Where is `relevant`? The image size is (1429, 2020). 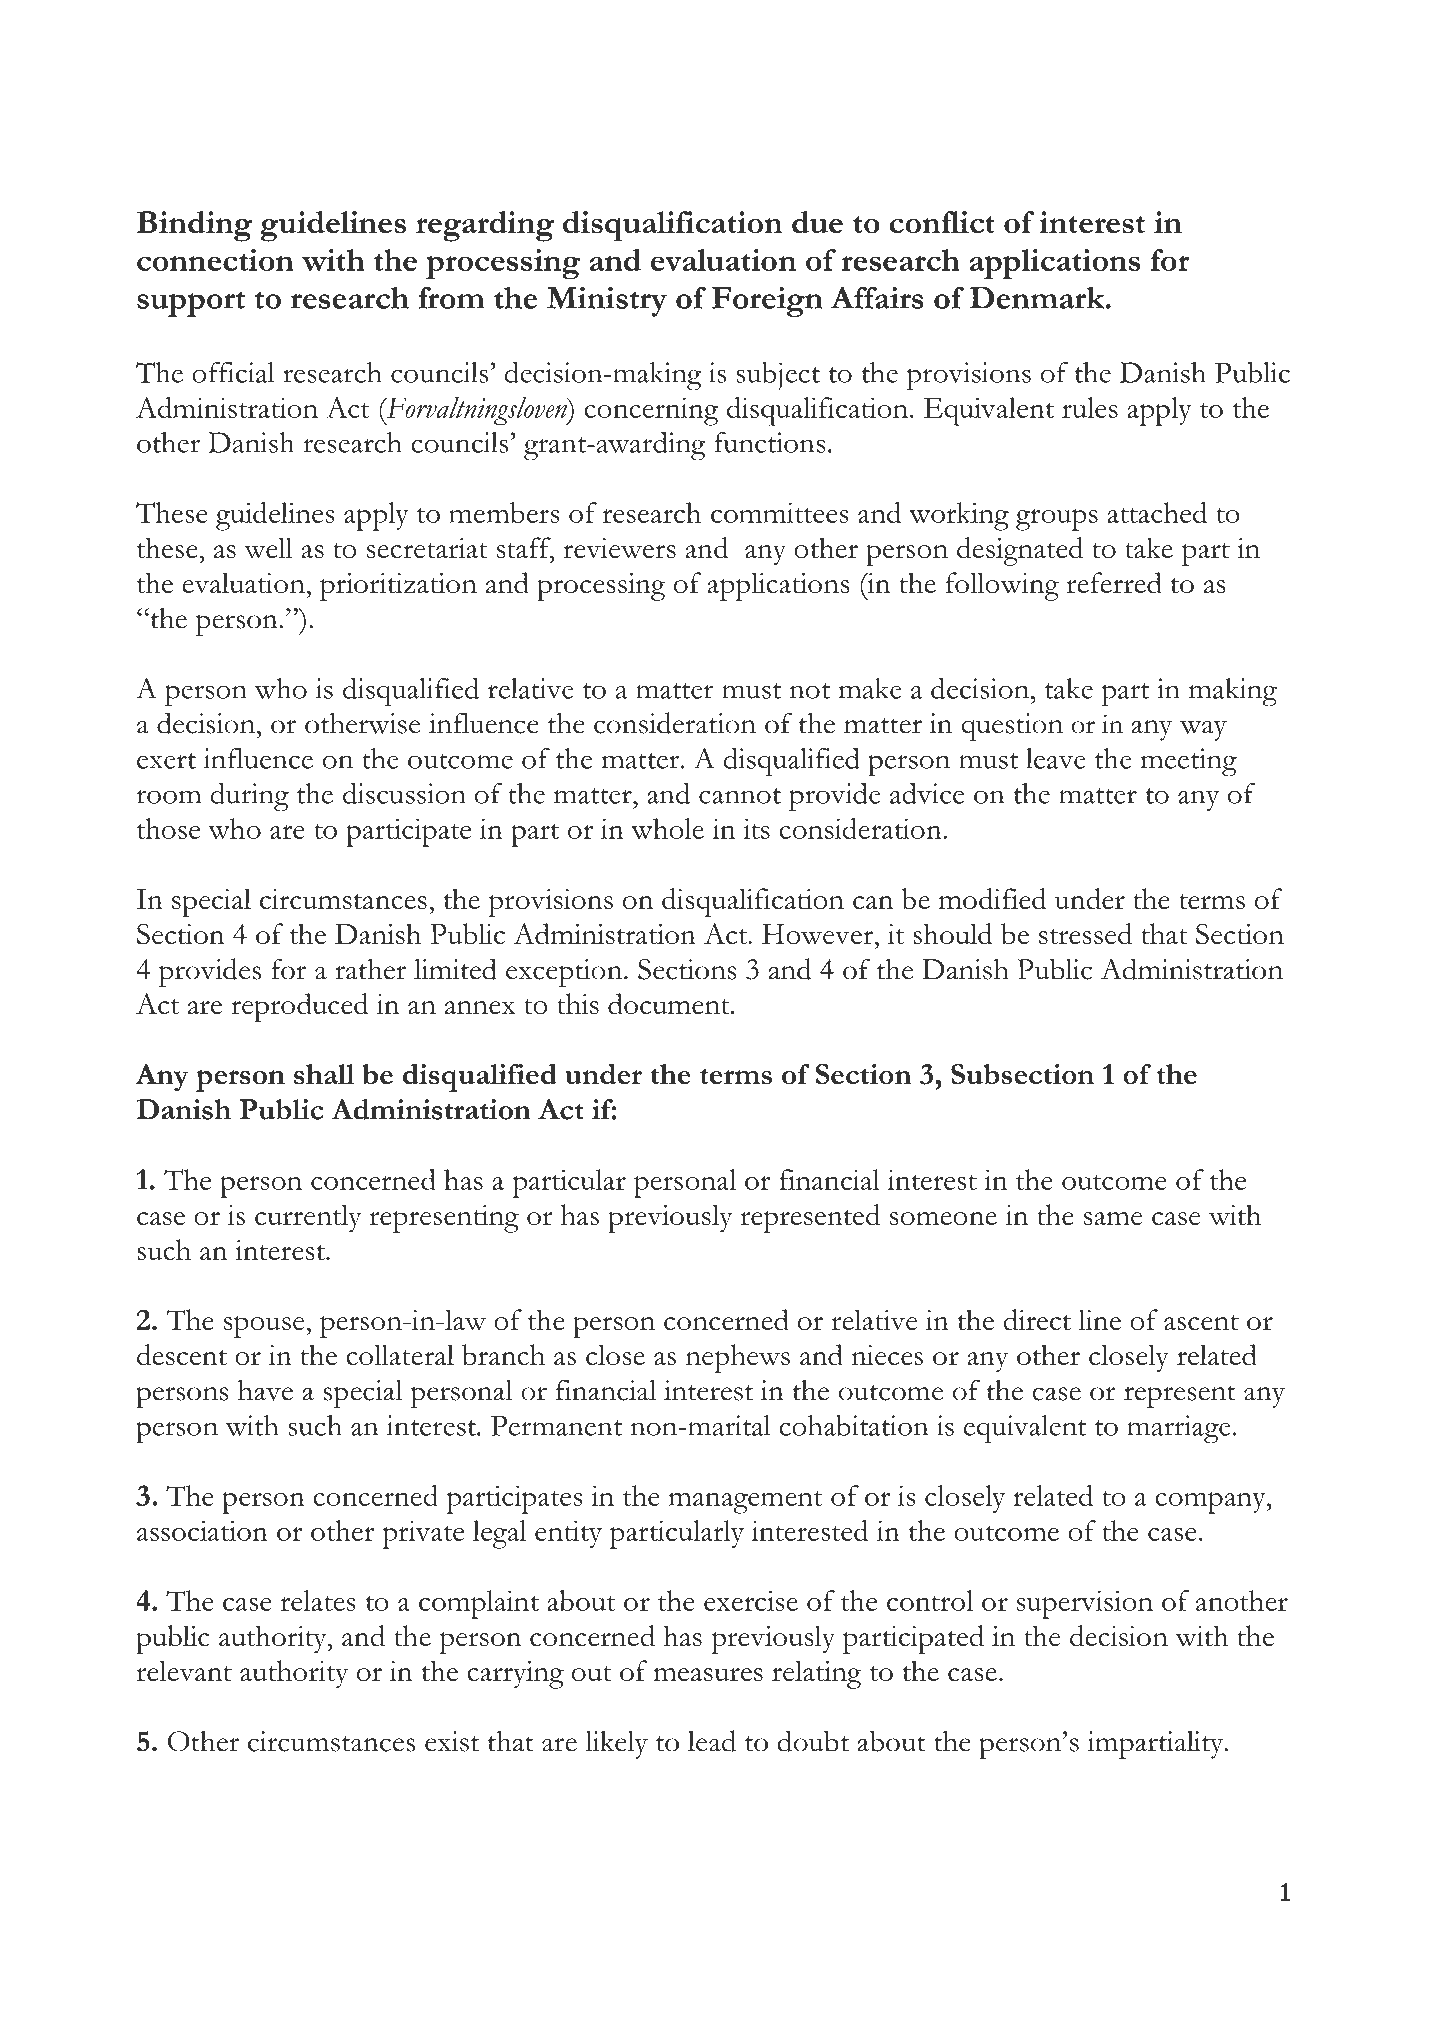
relevant is located at coordinates (184, 1671).
